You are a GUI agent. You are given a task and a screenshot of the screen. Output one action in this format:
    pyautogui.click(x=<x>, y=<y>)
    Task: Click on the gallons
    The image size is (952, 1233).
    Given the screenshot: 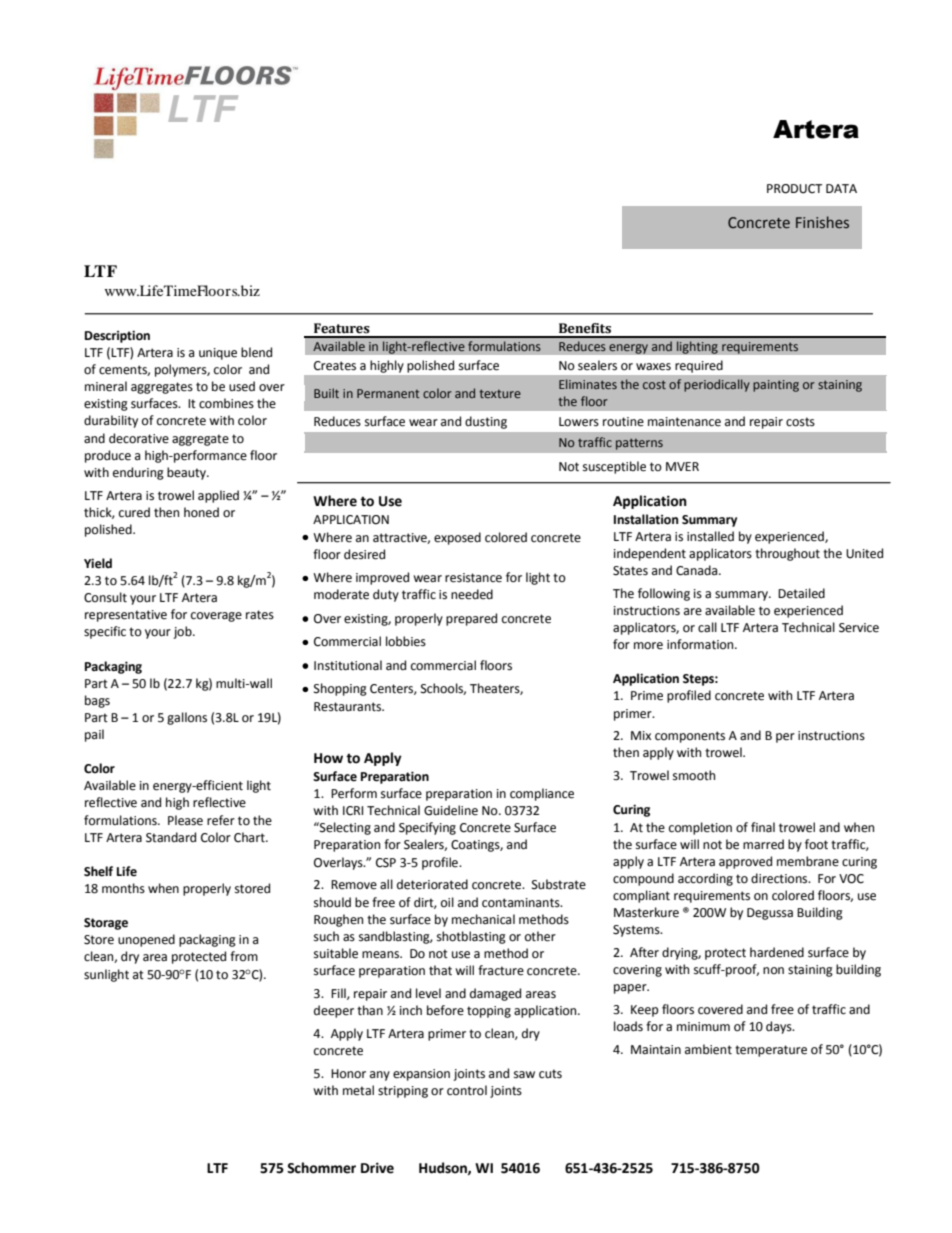 What is the action you would take?
    pyautogui.click(x=187, y=718)
